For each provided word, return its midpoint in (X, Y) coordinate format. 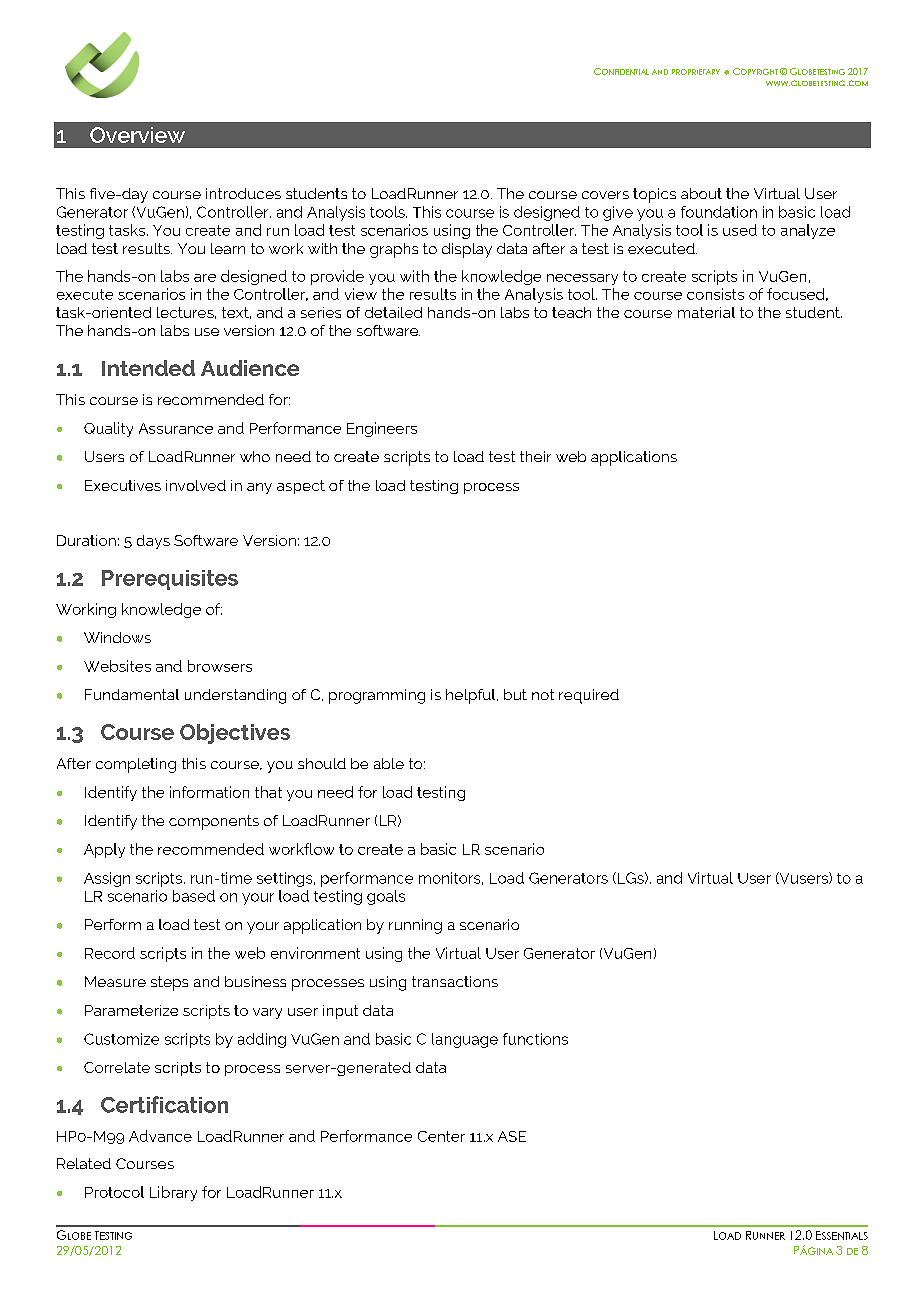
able (389, 763)
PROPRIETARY (696, 72)
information (209, 792)
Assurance (176, 428)
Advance (160, 1136)
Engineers (382, 429)
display (467, 250)
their (535, 456)
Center (441, 1136)
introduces (243, 193)
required (589, 696)
